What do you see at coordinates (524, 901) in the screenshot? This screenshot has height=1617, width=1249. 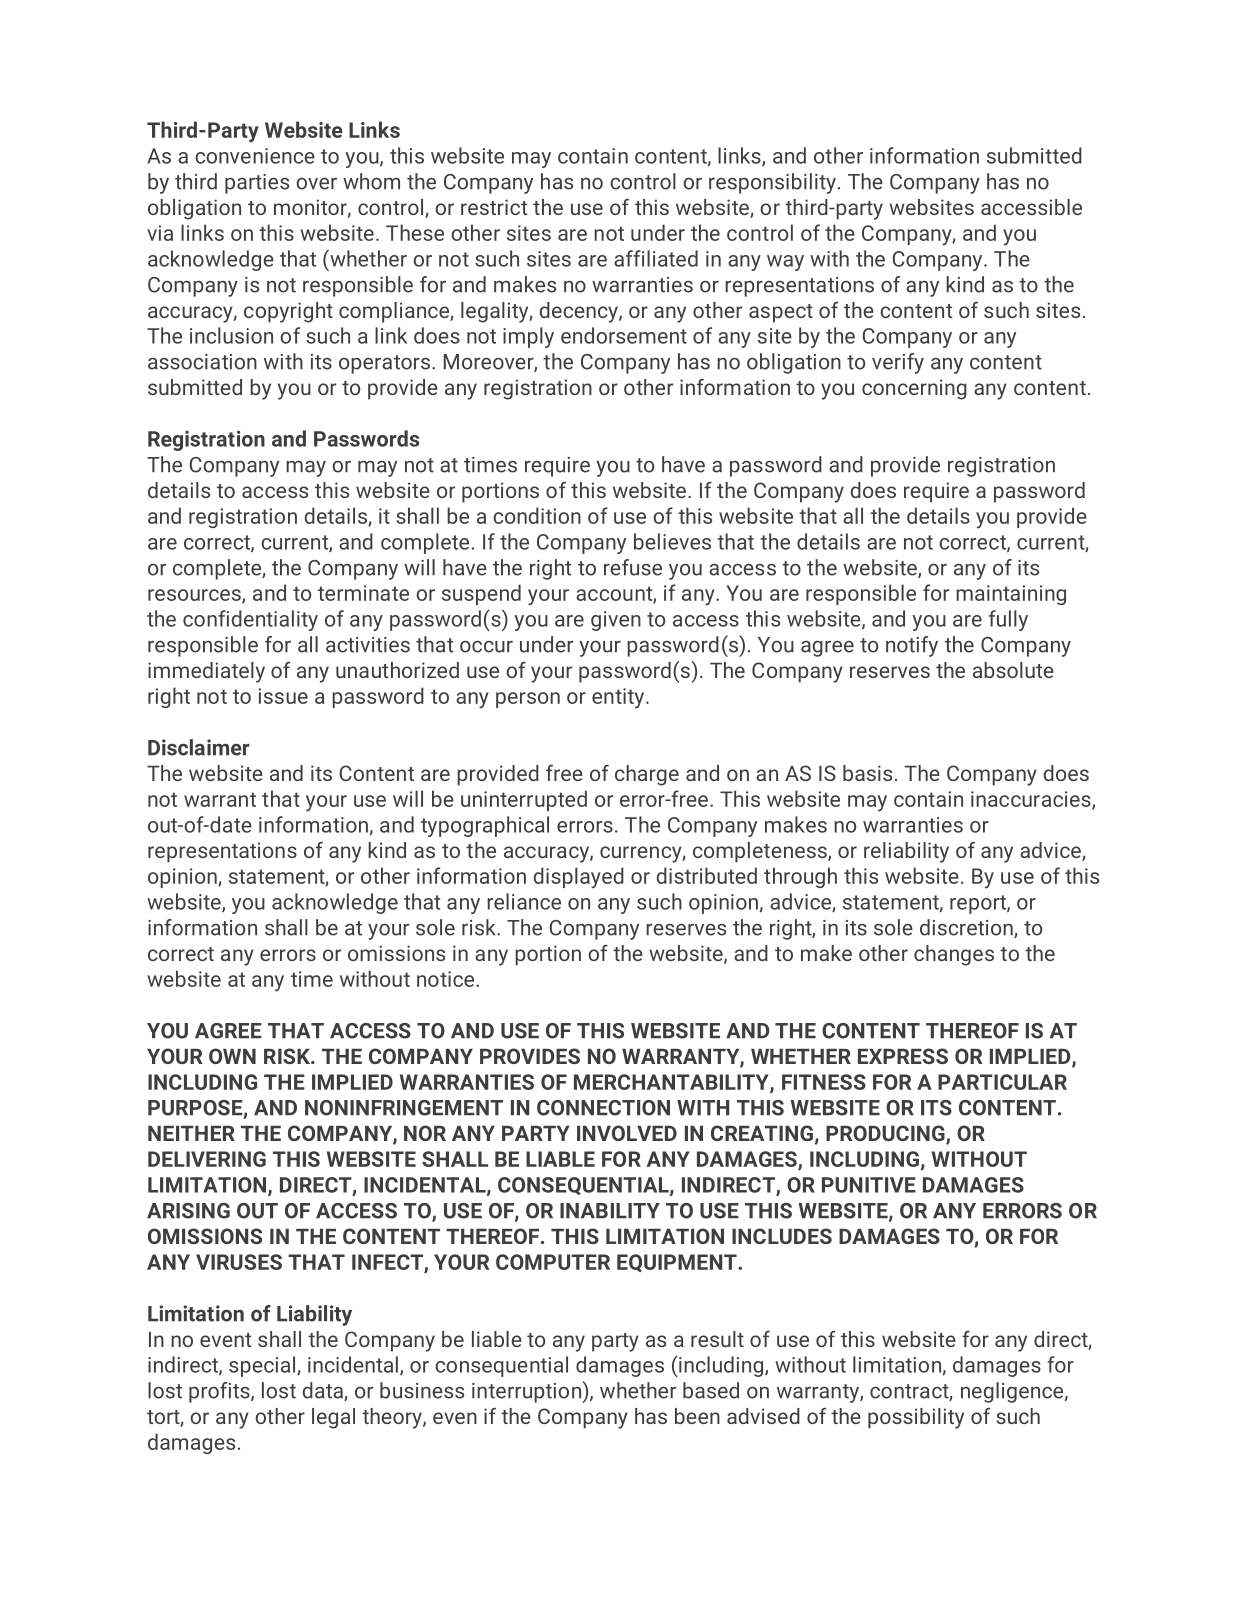 I see `reliance` at bounding box center [524, 901].
